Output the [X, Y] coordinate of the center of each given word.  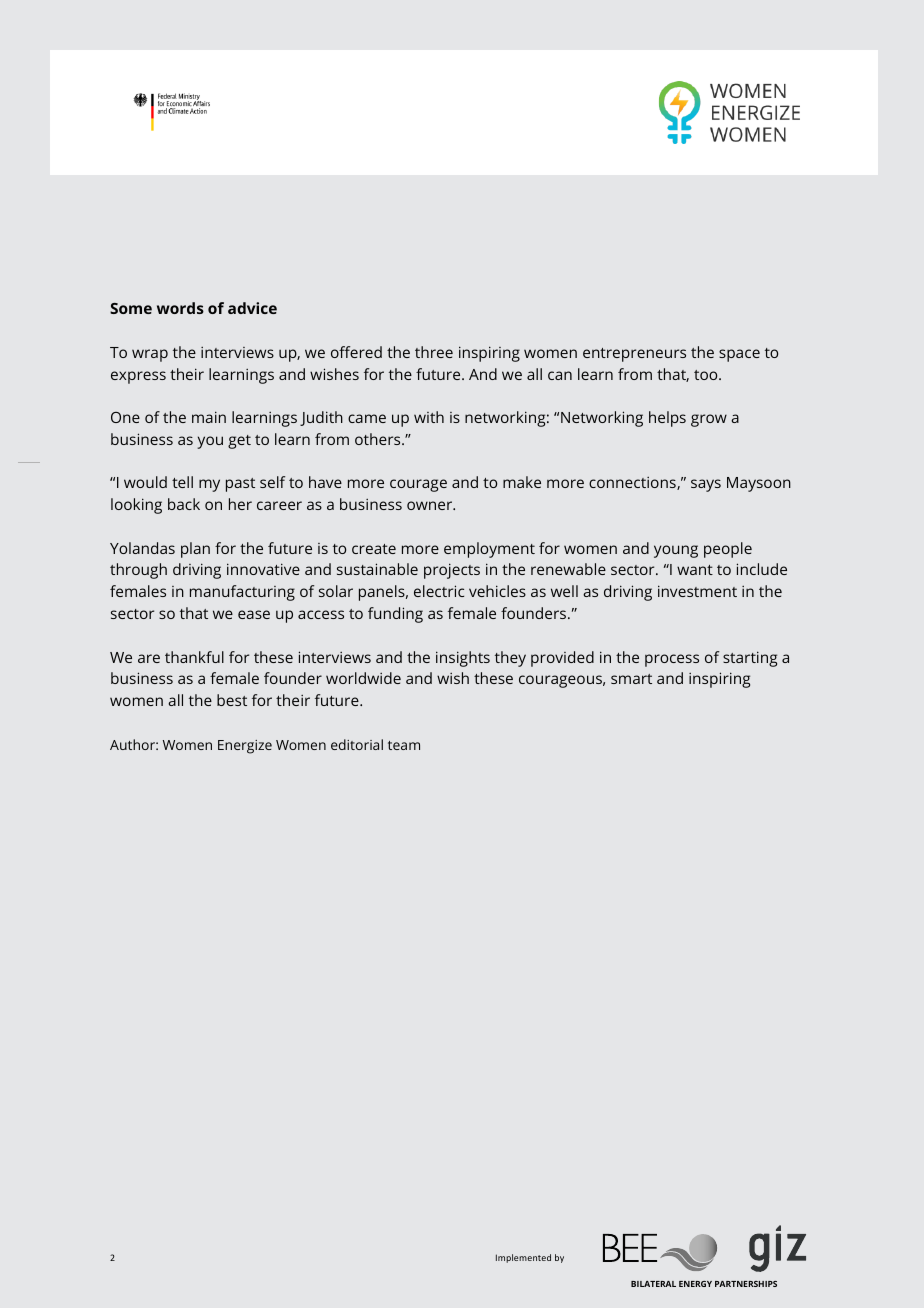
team [404, 745]
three [434, 352]
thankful [194, 657]
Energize [245, 747]
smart [631, 679]
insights [463, 659]
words [180, 308]
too [707, 375]
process [672, 660]
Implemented [523, 1258]
